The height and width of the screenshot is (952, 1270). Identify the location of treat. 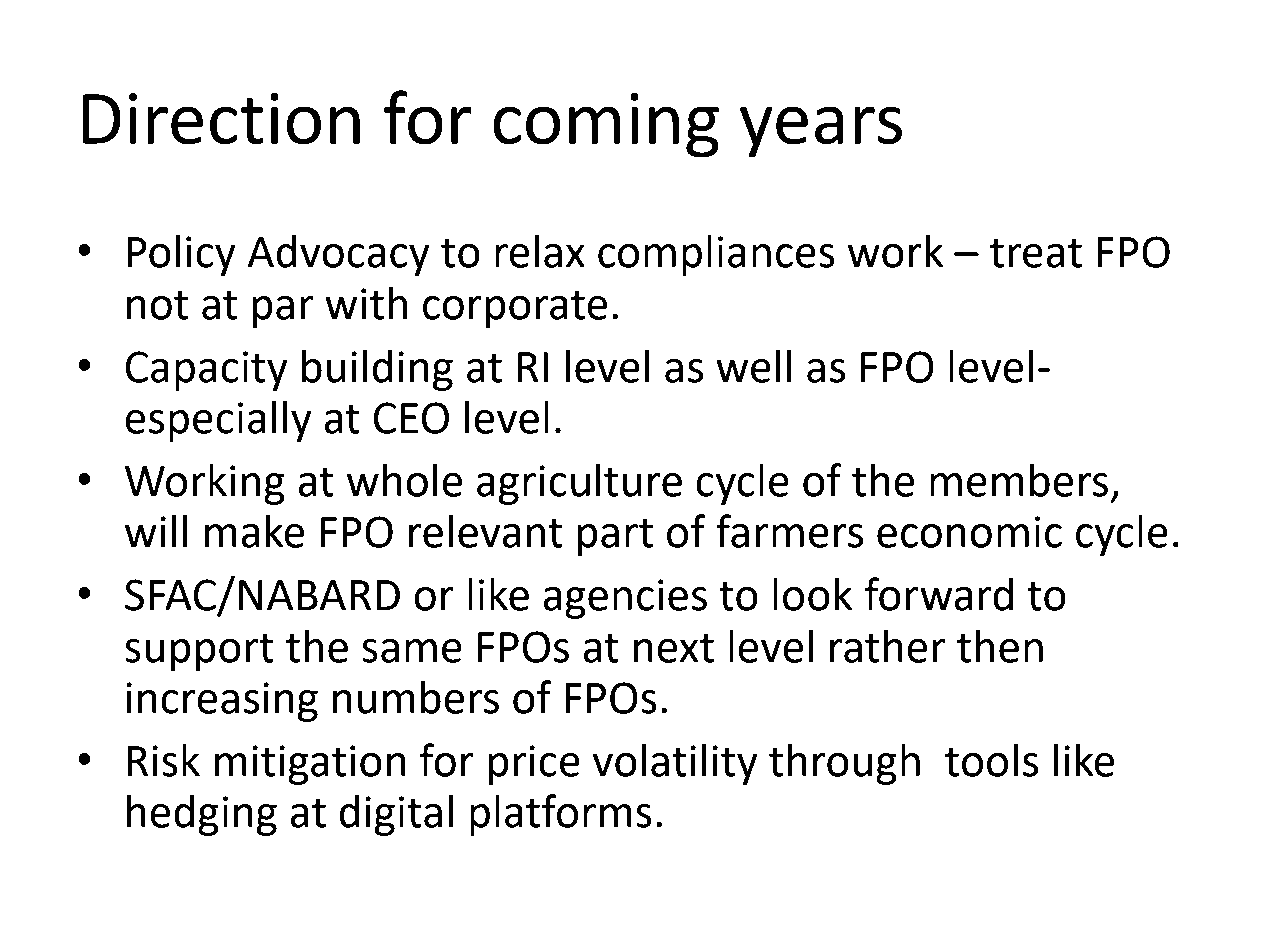
(1036, 253).
